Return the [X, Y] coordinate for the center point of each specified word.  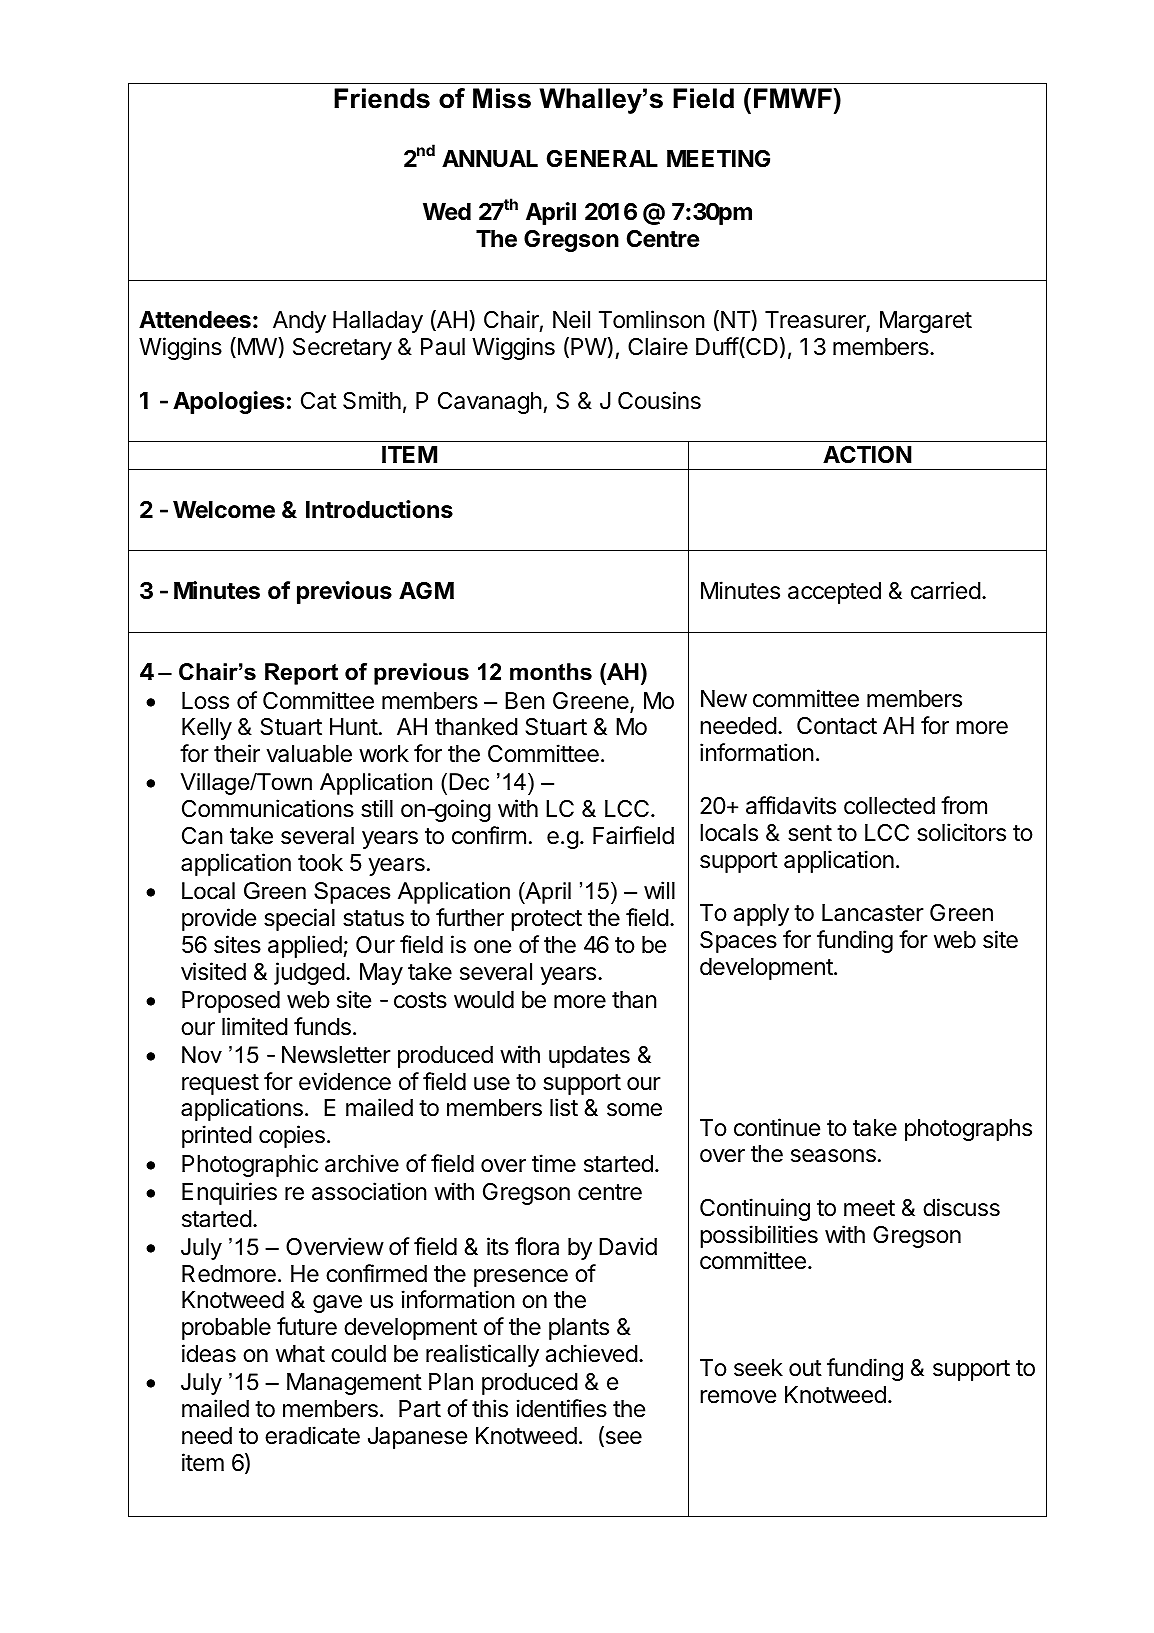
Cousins [659, 400]
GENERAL [602, 158]
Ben [525, 701]
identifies [562, 1408]
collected [889, 806]
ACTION [867, 454]
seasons [833, 1156]
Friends [382, 98]
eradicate [312, 1435]
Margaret [926, 322]
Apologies [228, 402]
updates [589, 1057]
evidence [345, 1081]
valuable [309, 754]
